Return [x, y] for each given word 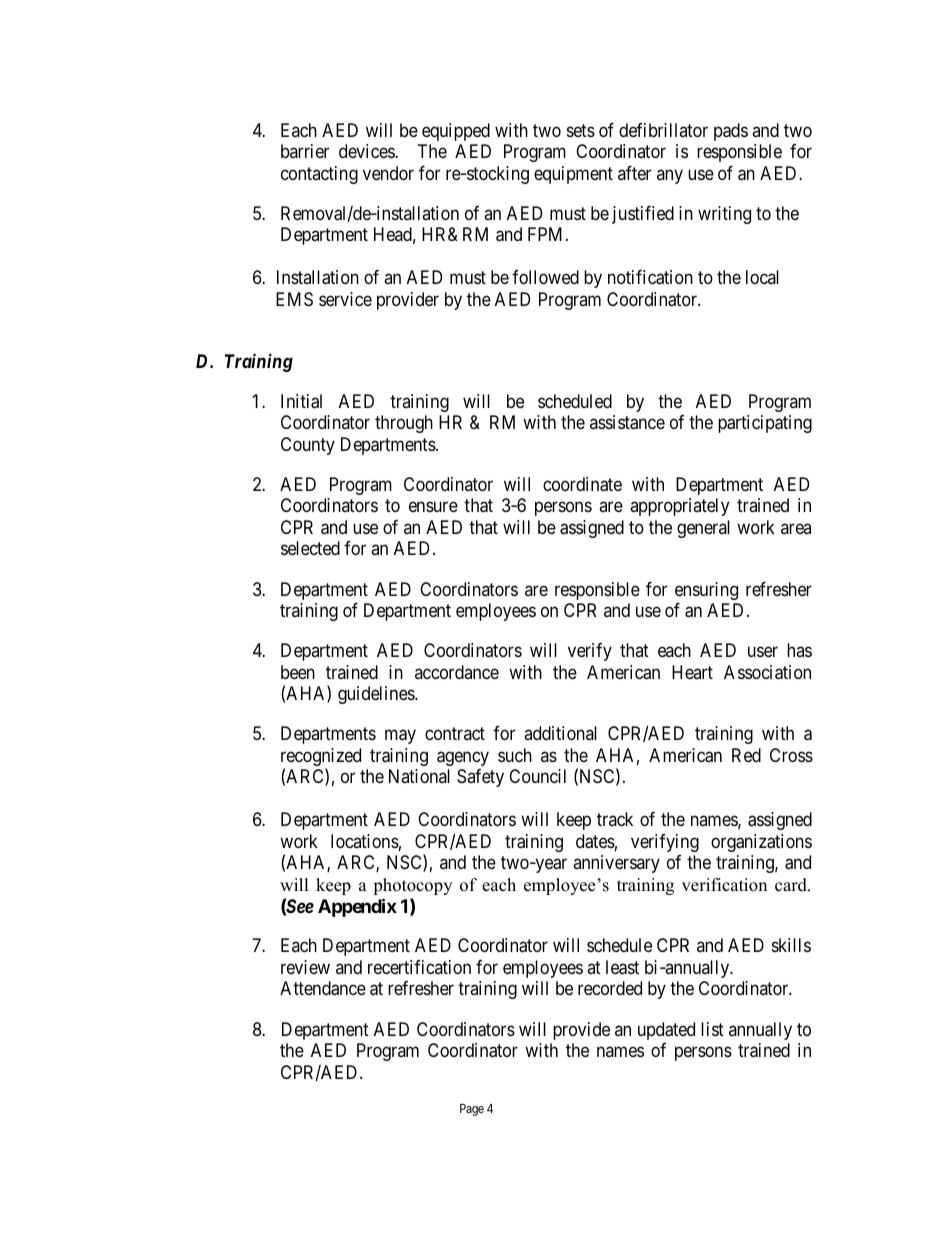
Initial [301, 401]
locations [365, 841]
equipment [573, 175]
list [712, 1029]
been [298, 672]
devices [367, 151]
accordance [457, 672]
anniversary [616, 864]
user [763, 652]
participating [765, 424]
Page [472, 1110]
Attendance [323, 988]
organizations [761, 843]
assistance [627, 422]
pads [731, 132]
